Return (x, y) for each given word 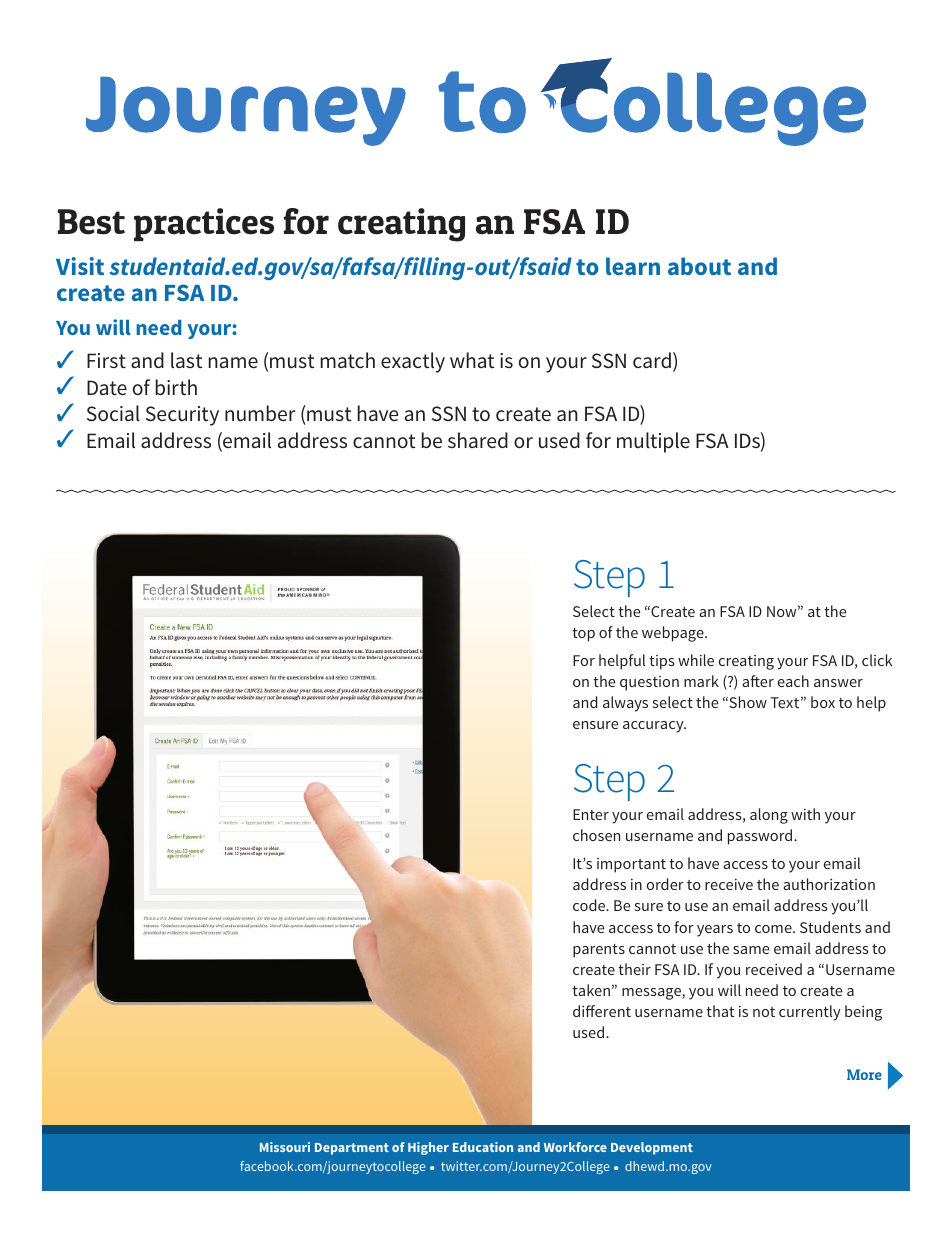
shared (478, 440)
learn (633, 266)
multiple (653, 442)
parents (599, 951)
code (590, 905)
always (625, 704)
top (583, 635)
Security (182, 416)
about (699, 266)
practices (204, 224)
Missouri (285, 1147)
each (793, 681)
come (774, 929)
